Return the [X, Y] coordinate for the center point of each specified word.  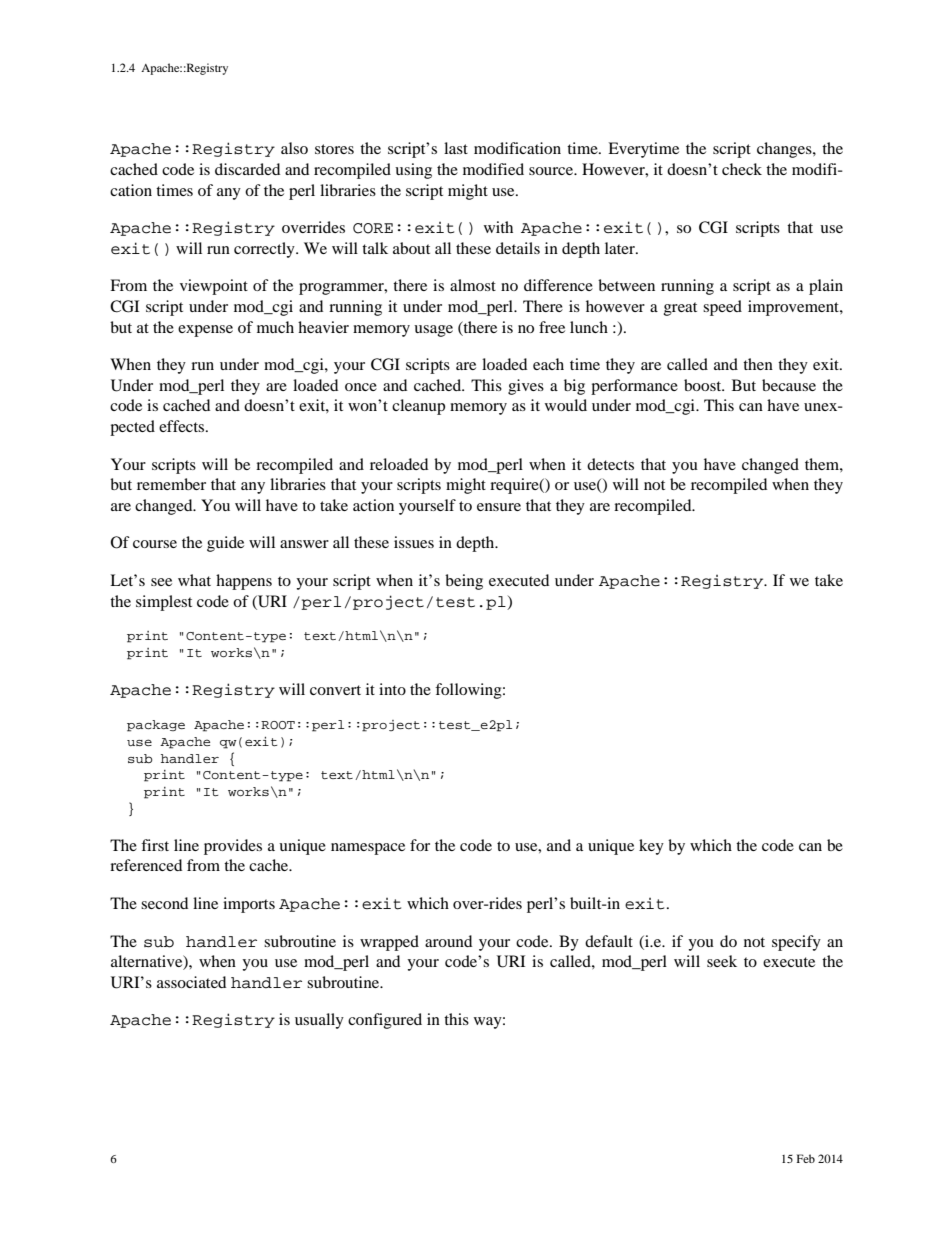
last [456, 148]
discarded [247, 169]
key [651, 847]
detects [610, 464]
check [742, 169]
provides [233, 847]
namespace [368, 849]
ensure [499, 507]
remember [171, 484]
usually [319, 1021]
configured [385, 1021]
